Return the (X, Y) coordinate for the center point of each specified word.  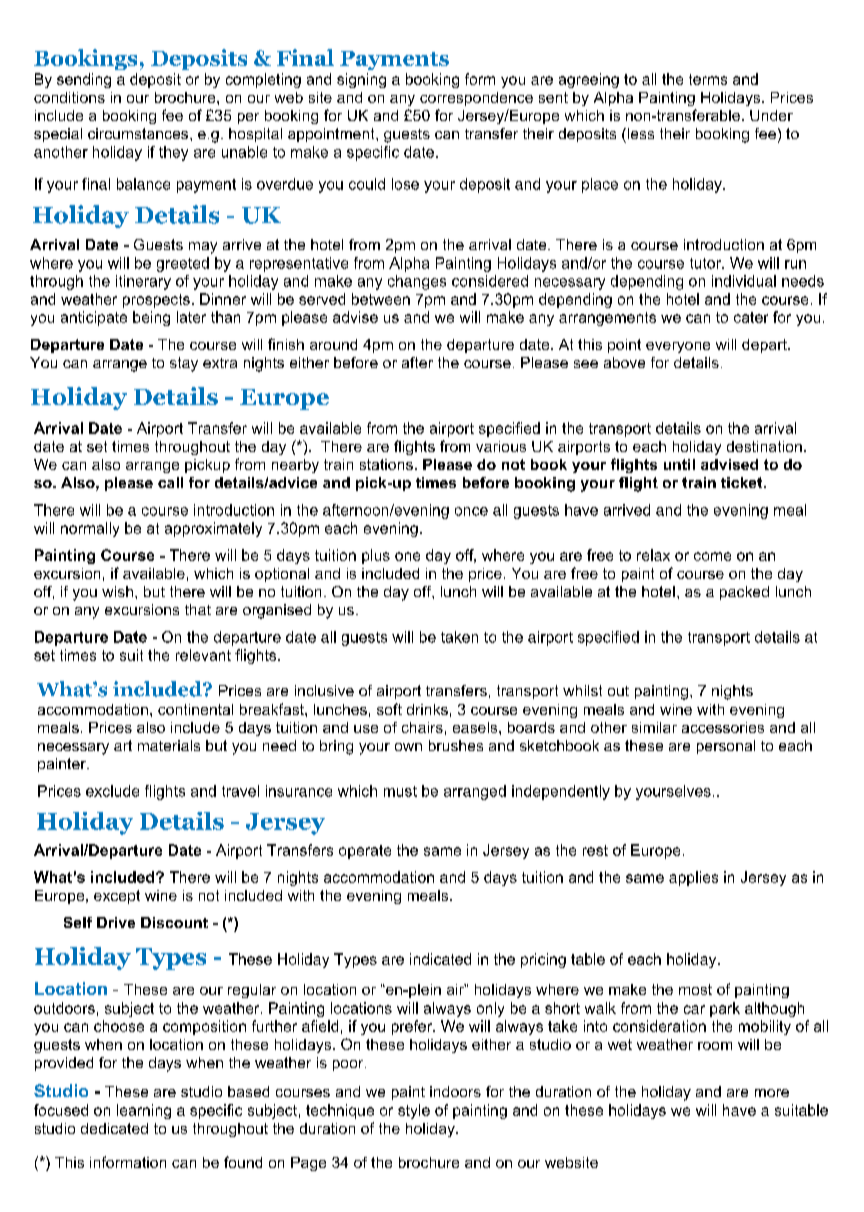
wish (117, 591)
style (414, 1111)
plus (376, 556)
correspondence (476, 99)
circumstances (139, 133)
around (333, 344)
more (772, 1093)
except (117, 897)
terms (708, 79)
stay (184, 364)
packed (744, 593)
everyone (678, 347)
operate (365, 852)
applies (693, 878)
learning (144, 1111)
